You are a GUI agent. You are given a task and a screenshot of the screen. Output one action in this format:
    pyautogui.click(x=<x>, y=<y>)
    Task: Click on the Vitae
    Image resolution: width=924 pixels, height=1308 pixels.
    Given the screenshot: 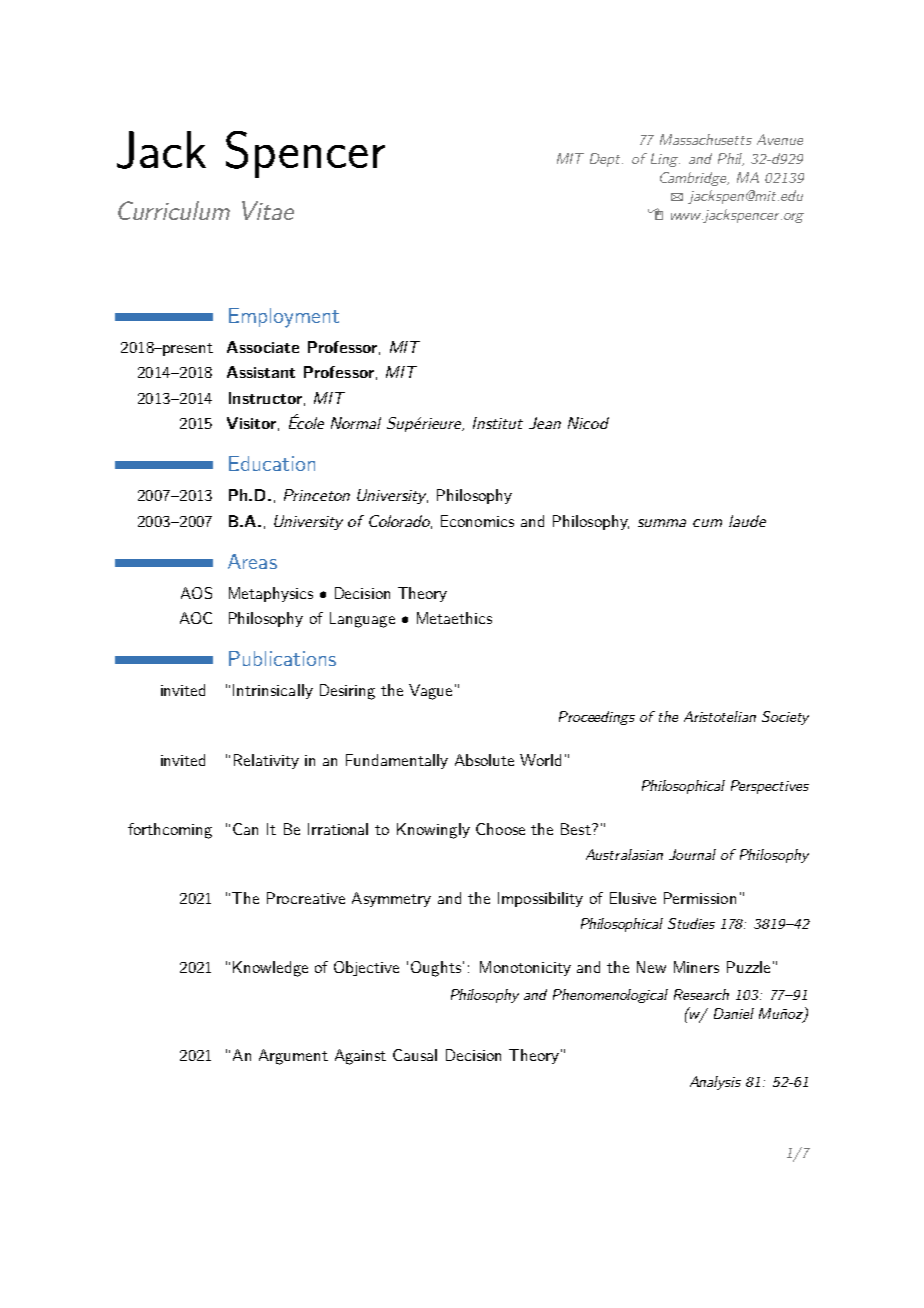 What is the action you would take?
    pyautogui.click(x=268, y=210)
